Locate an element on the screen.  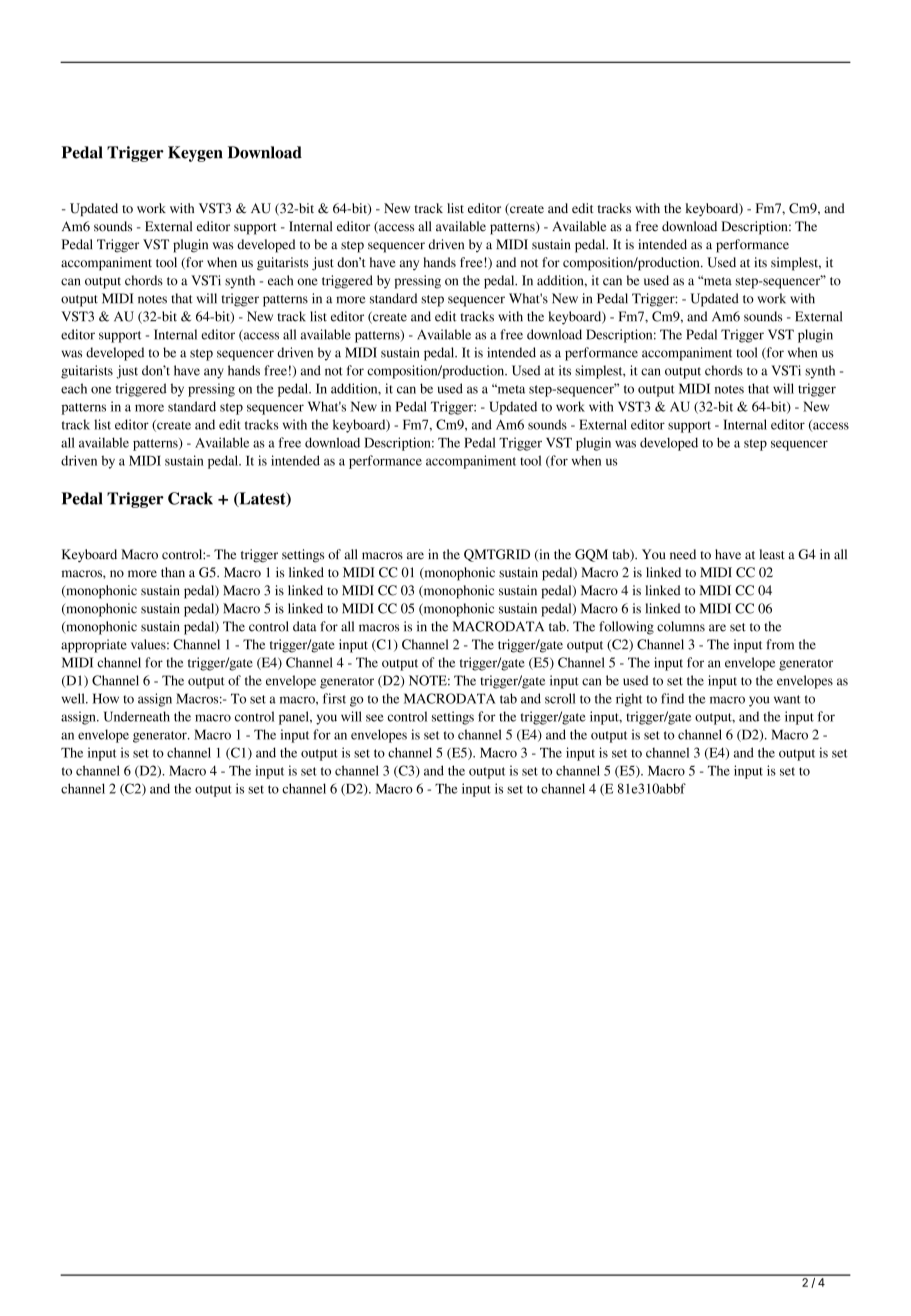
find is located at coordinates (672, 698).
